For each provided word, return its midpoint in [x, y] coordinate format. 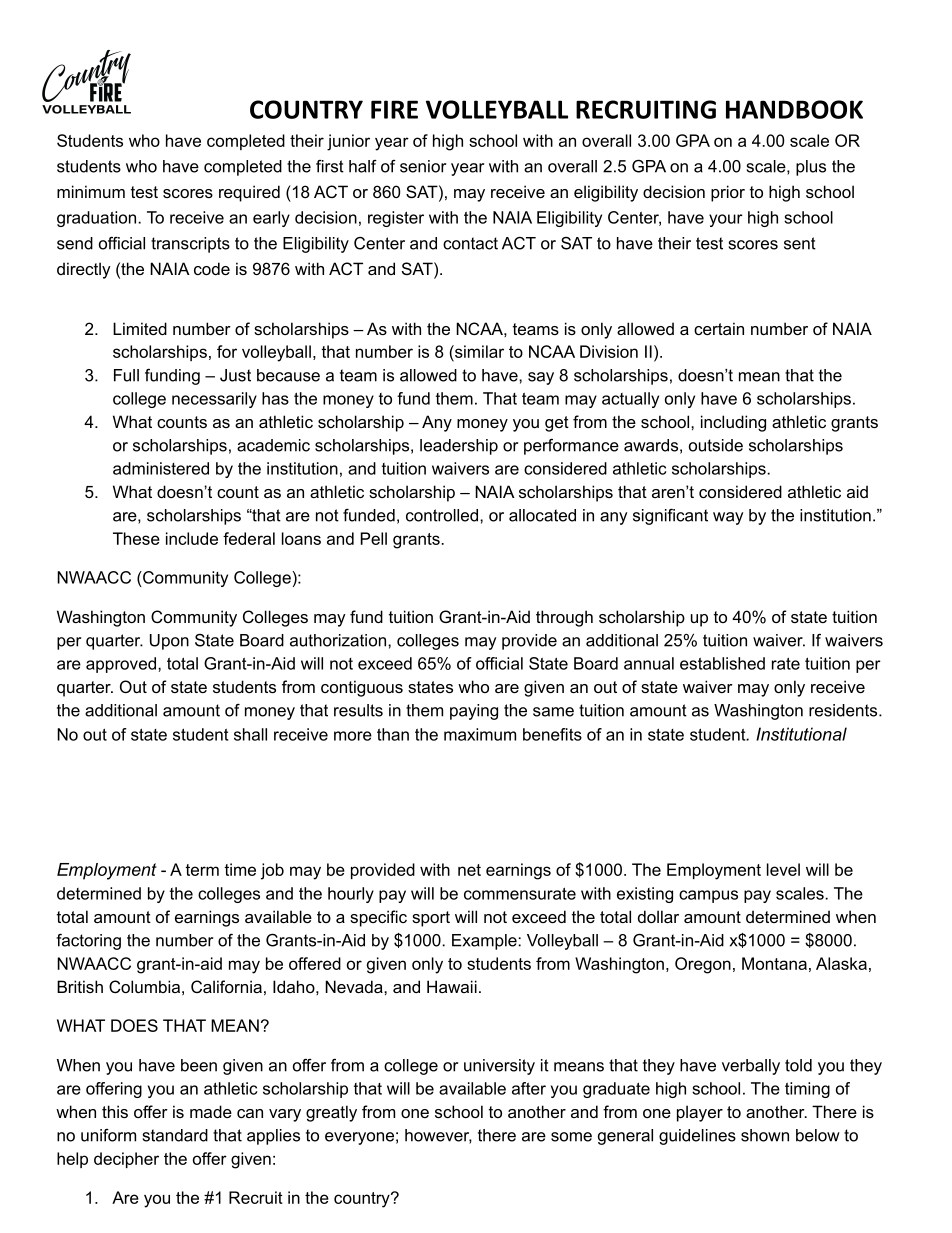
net [469, 870]
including [733, 423]
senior [423, 166]
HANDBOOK [794, 109]
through [564, 618]
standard [175, 1135]
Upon [169, 642]
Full [126, 375]
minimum [91, 191]
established [722, 663]
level [783, 869]
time [240, 869]
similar [478, 353]
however [438, 1136]
